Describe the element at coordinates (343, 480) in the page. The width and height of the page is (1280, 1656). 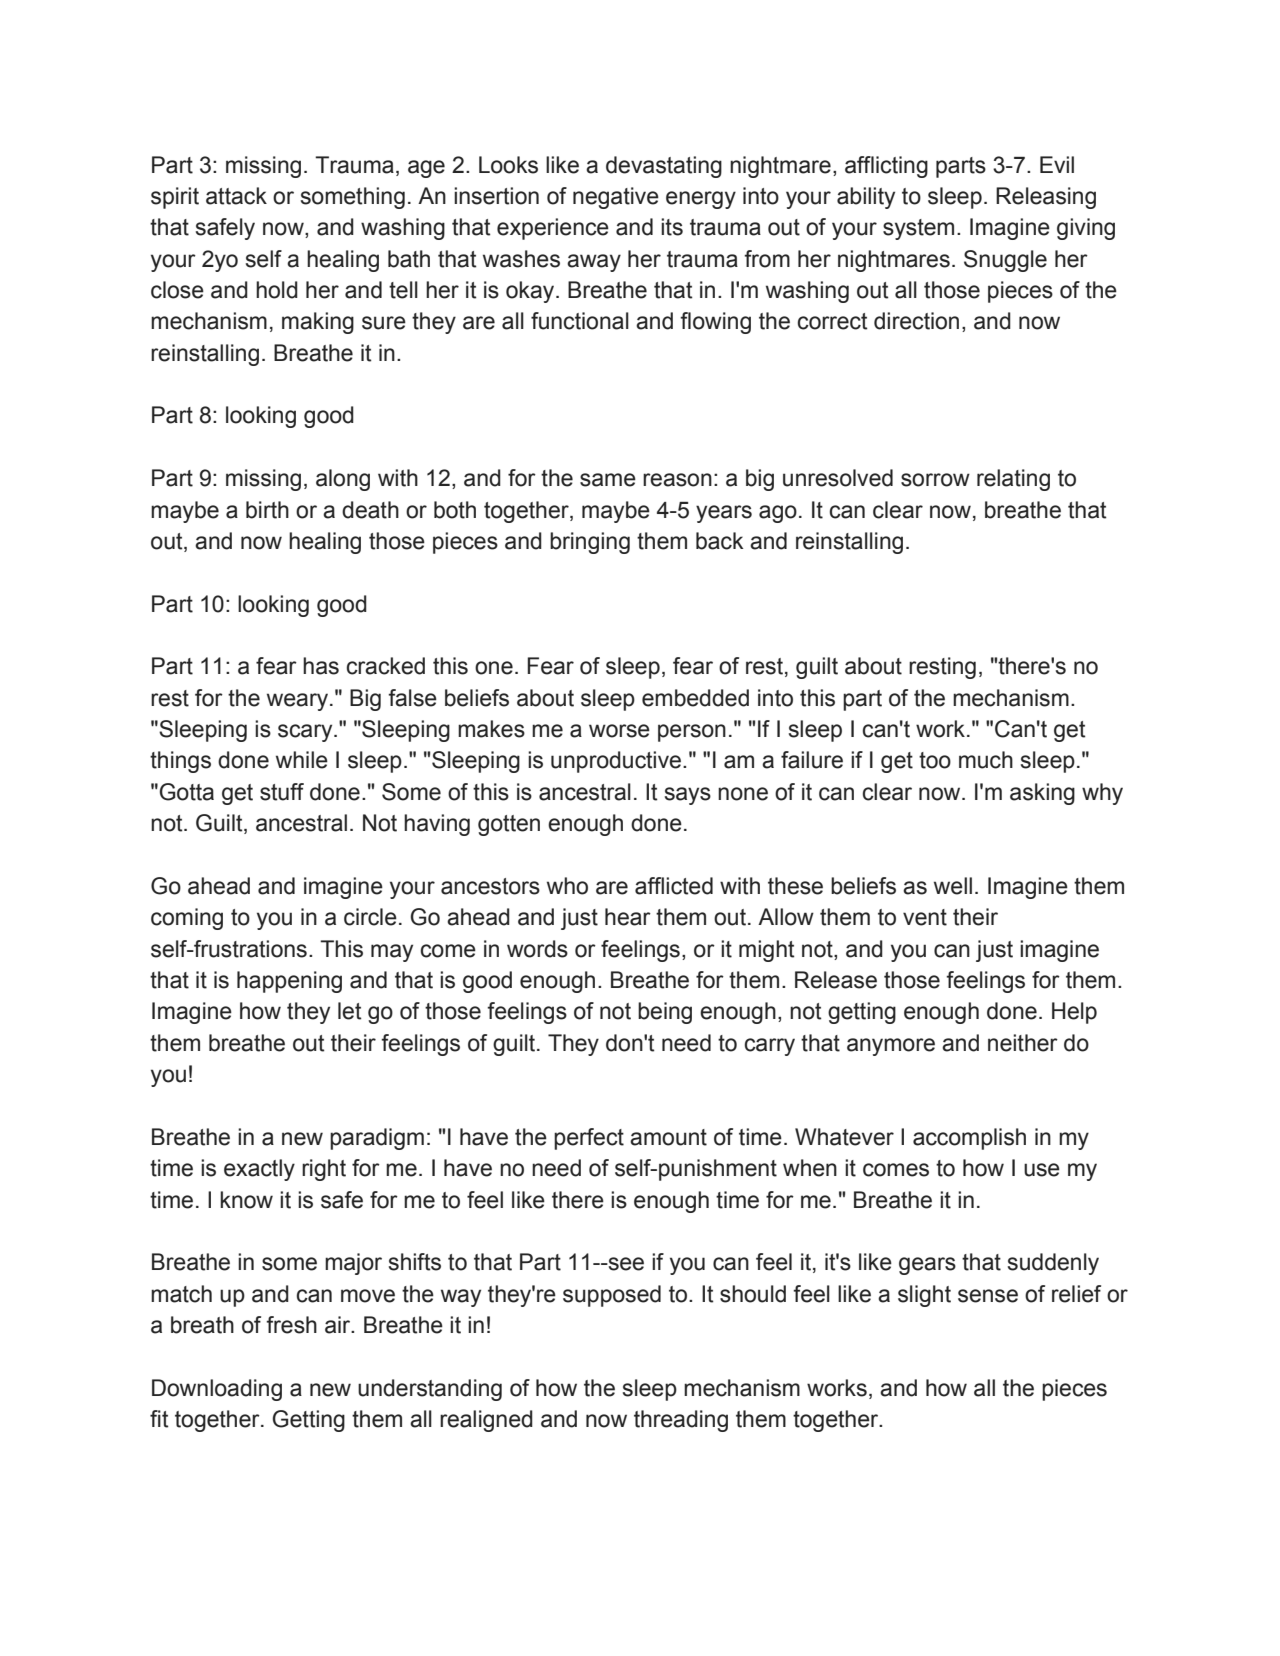
I see `along` at that location.
